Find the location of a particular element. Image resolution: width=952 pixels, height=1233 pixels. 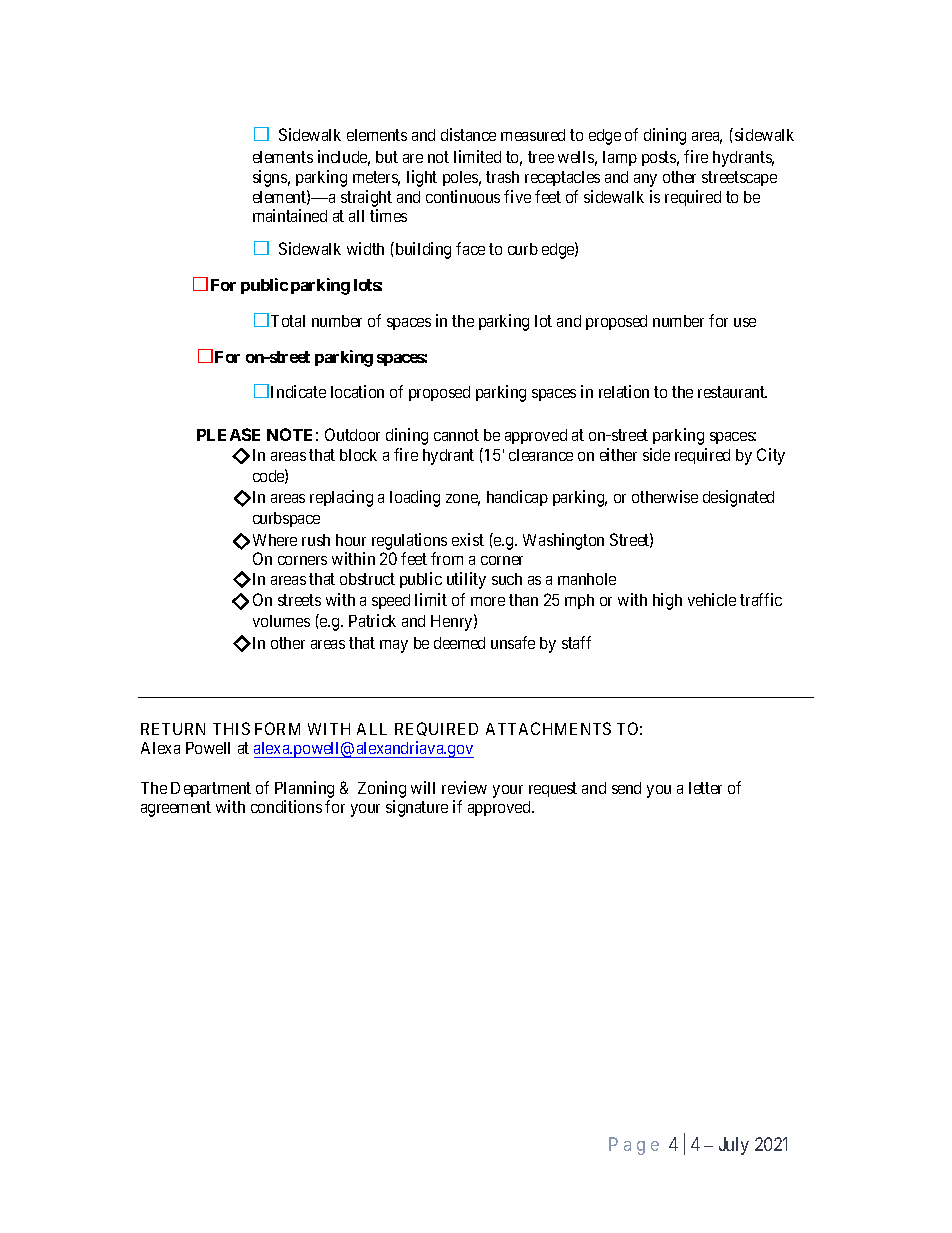

maintained is located at coordinates (290, 215).
